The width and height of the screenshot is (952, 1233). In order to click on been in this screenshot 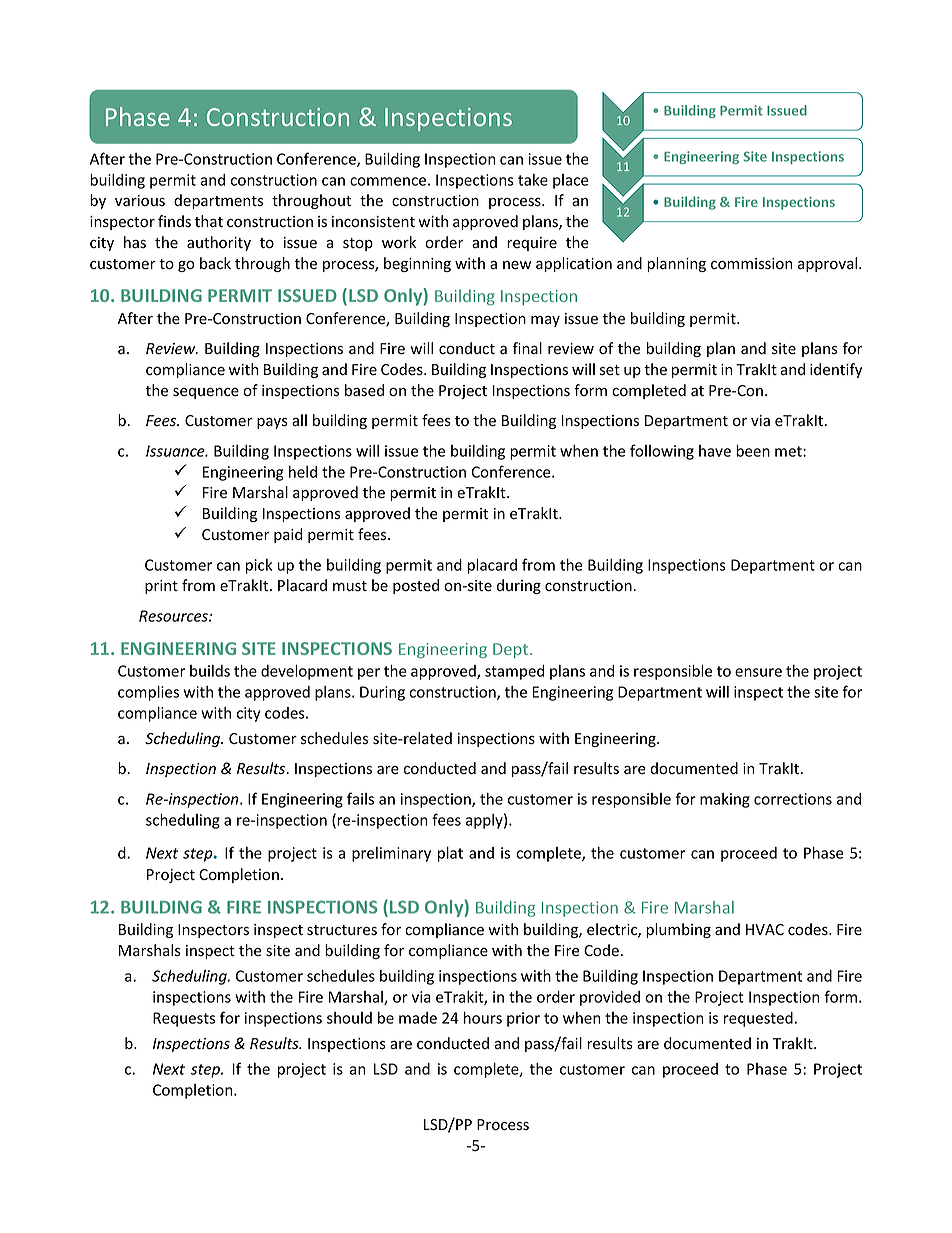, I will do `click(753, 450)`.
